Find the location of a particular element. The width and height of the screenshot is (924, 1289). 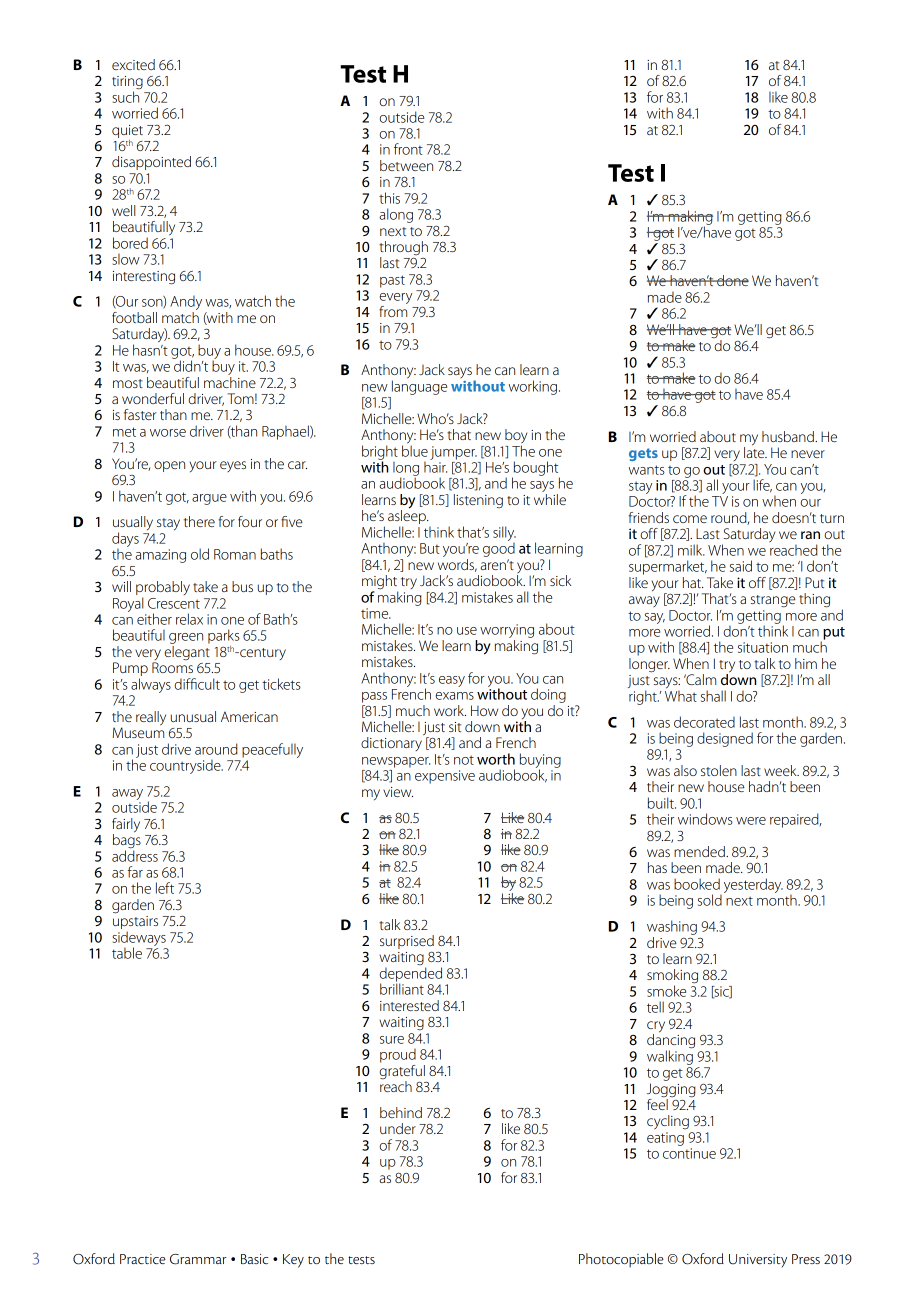

elegant is located at coordinates (187, 653).
